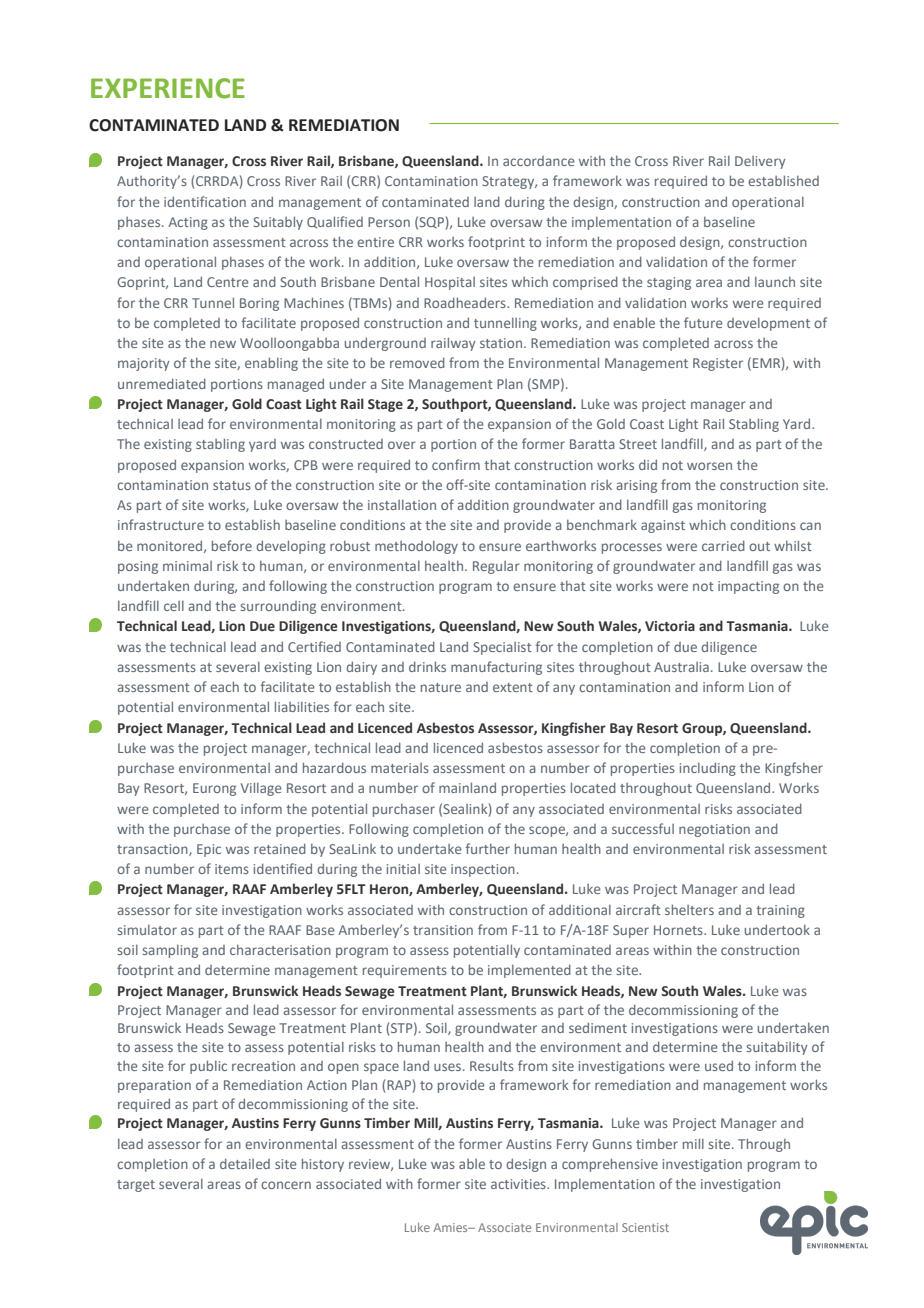  Describe the element at coordinates (689, 909) in the image. I see `shelters` at that location.
